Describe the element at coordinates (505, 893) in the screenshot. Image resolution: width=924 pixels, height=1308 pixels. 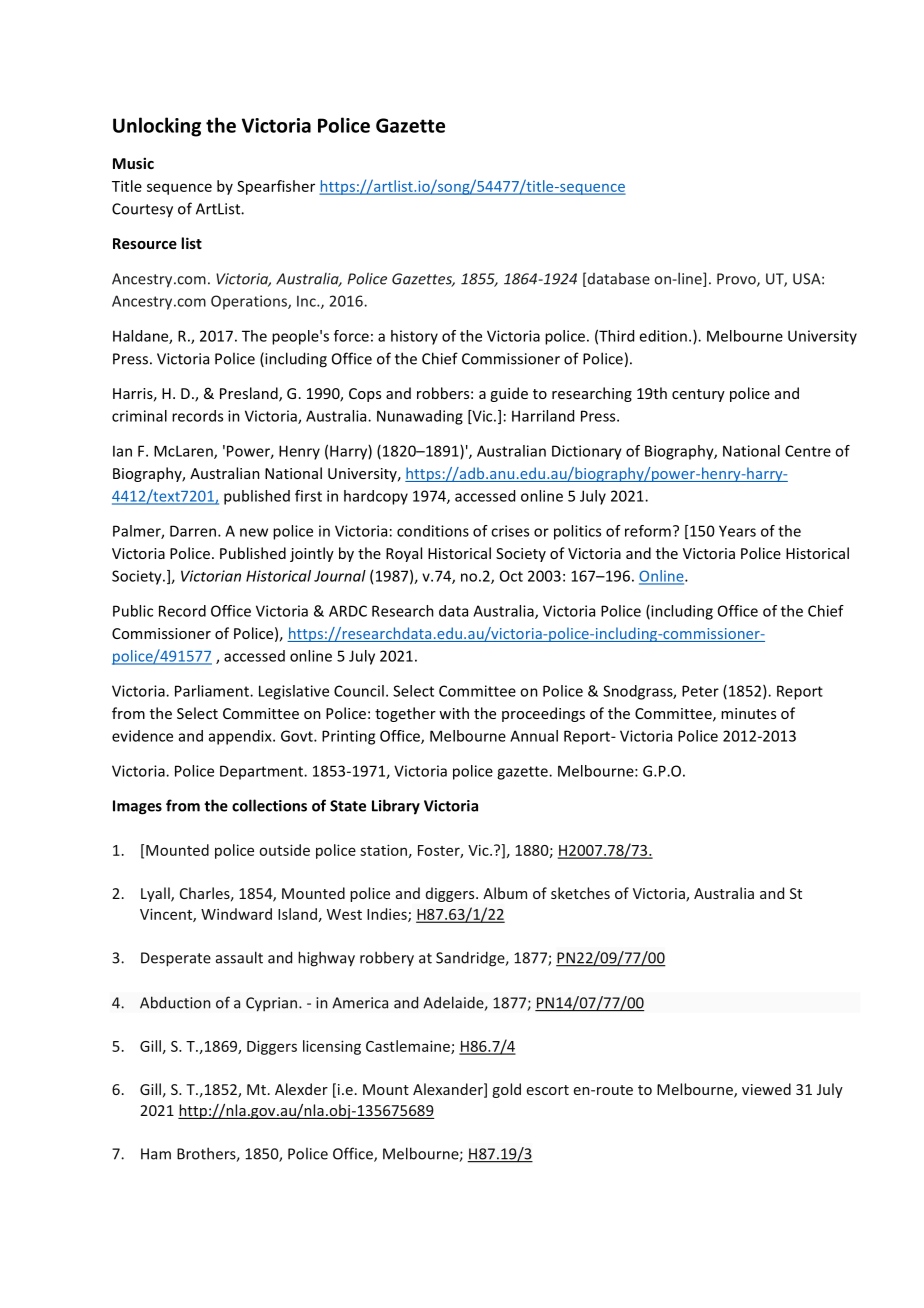
I see `Album` at that location.
